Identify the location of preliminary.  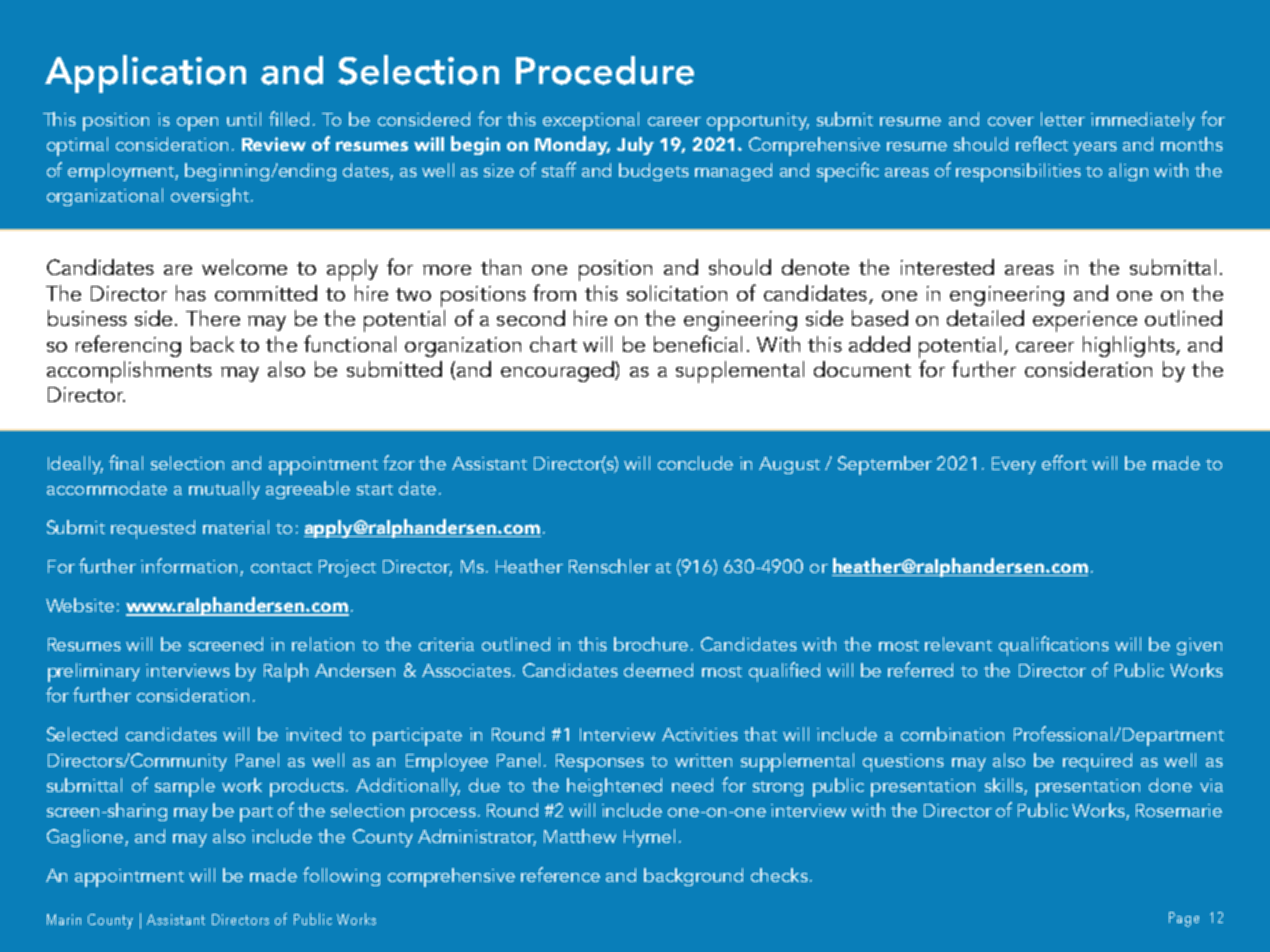
(94, 672).
